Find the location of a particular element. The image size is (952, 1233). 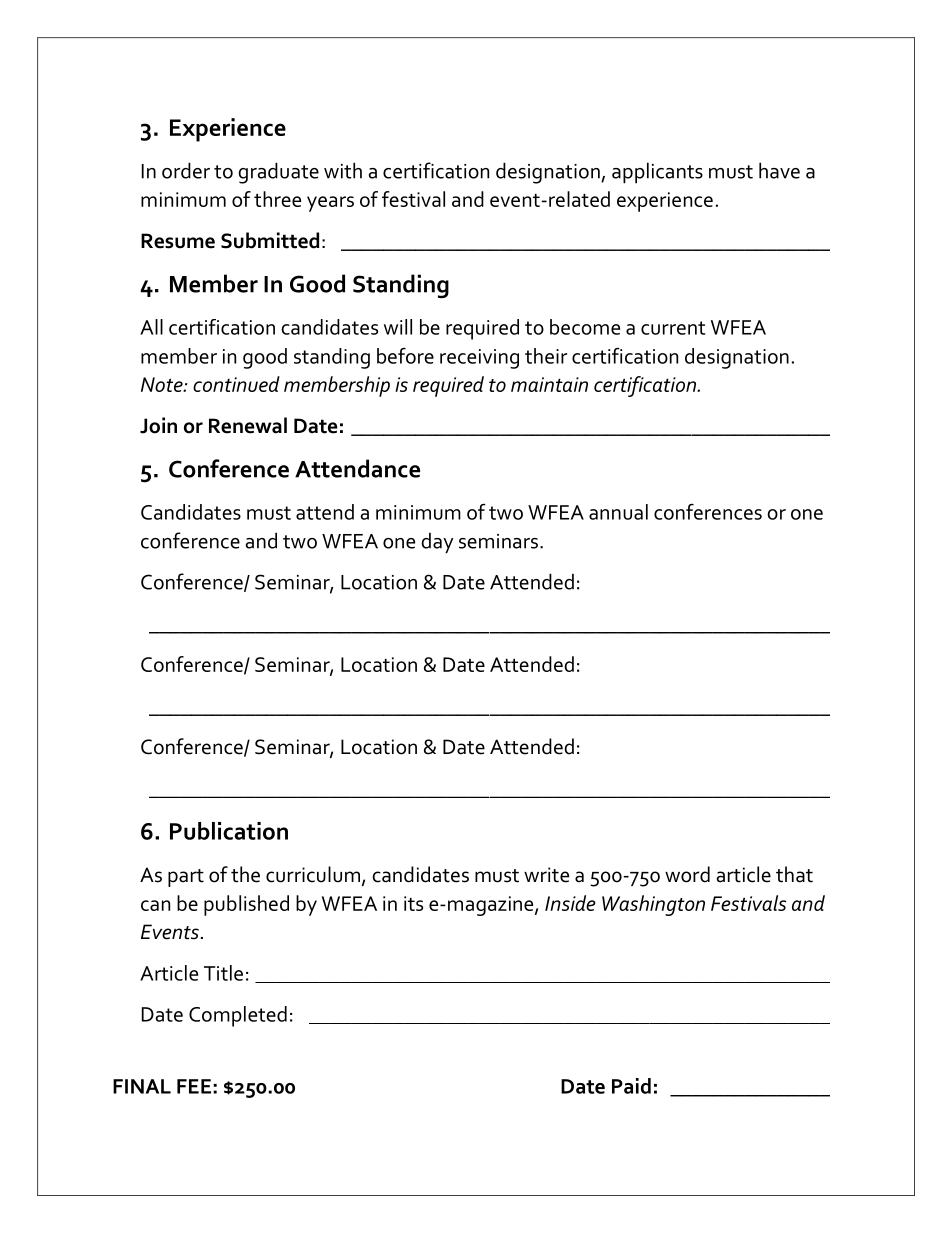

current is located at coordinates (673, 328).
